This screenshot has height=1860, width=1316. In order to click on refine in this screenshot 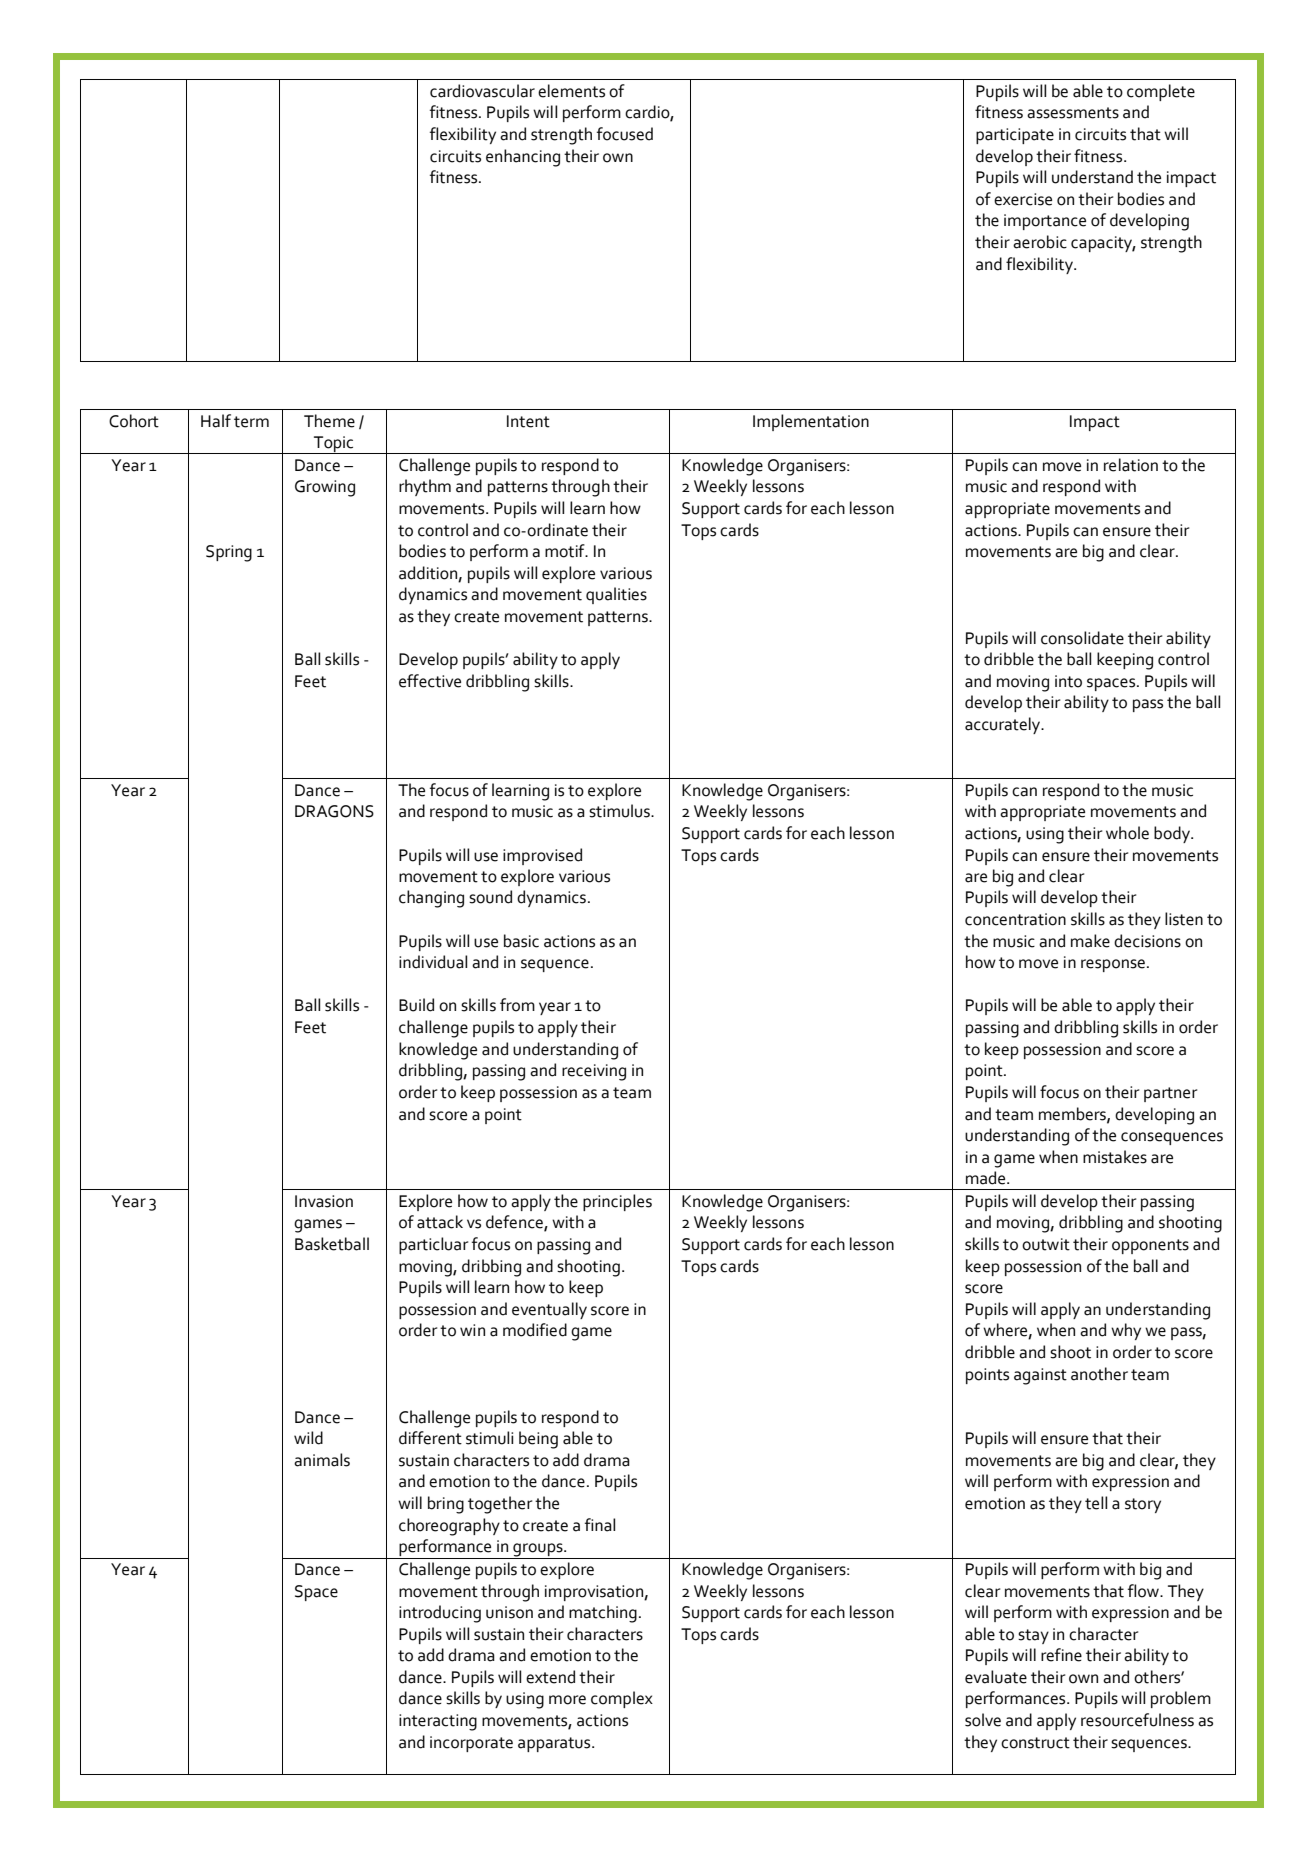, I will do `click(1061, 1655)`.
